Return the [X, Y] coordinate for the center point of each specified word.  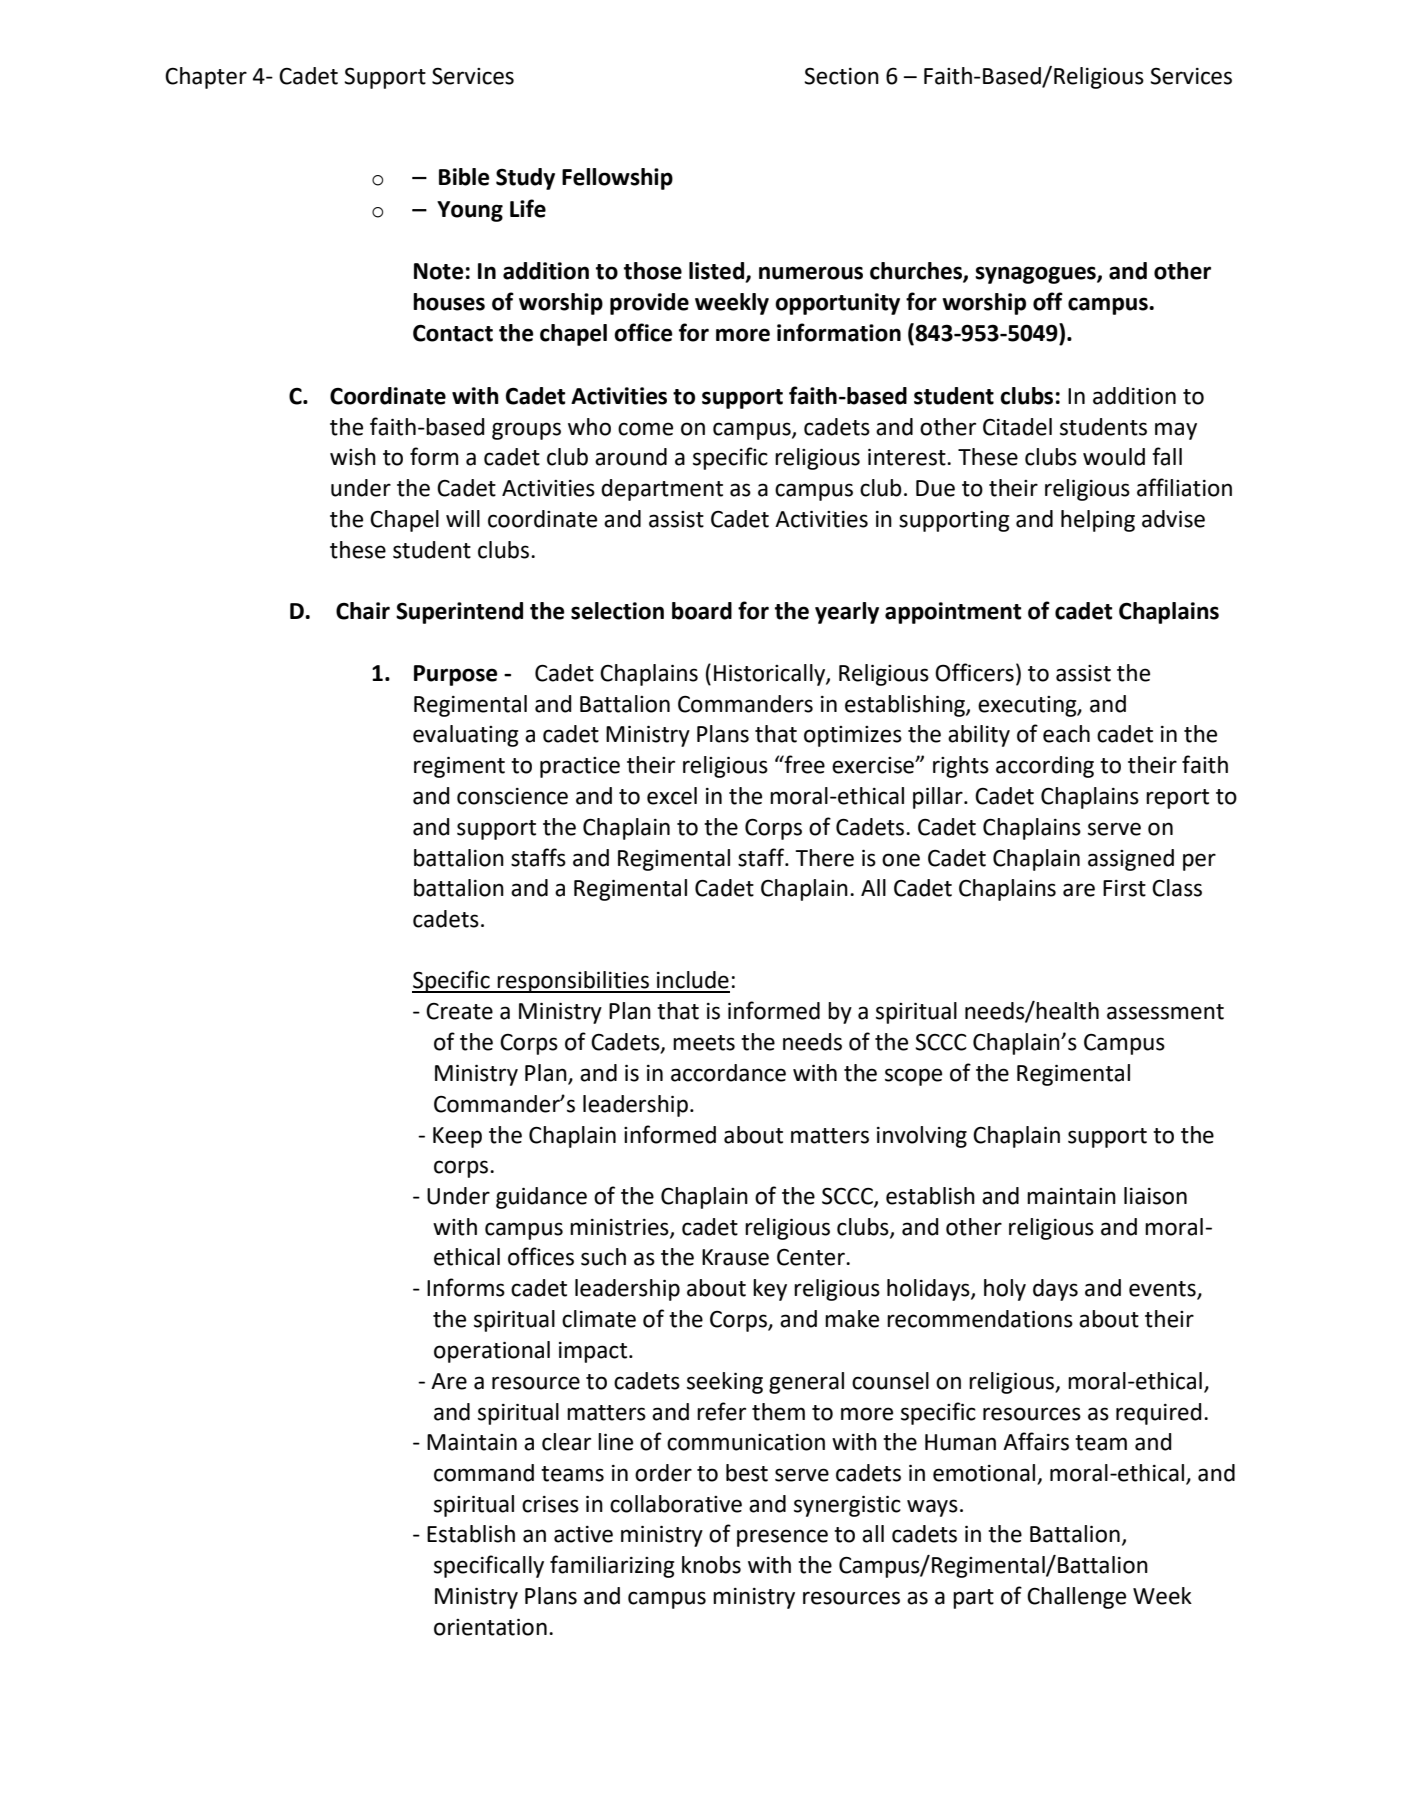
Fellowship [617, 179]
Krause [735, 1257]
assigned [1131, 860]
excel [672, 796]
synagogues [1037, 275]
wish [353, 457]
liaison [1155, 1196]
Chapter [206, 78]
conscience [512, 796]
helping [1098, 521]
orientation [490, 1627]
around [631, 457]
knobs [711, 1565]
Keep [457, 1137]
